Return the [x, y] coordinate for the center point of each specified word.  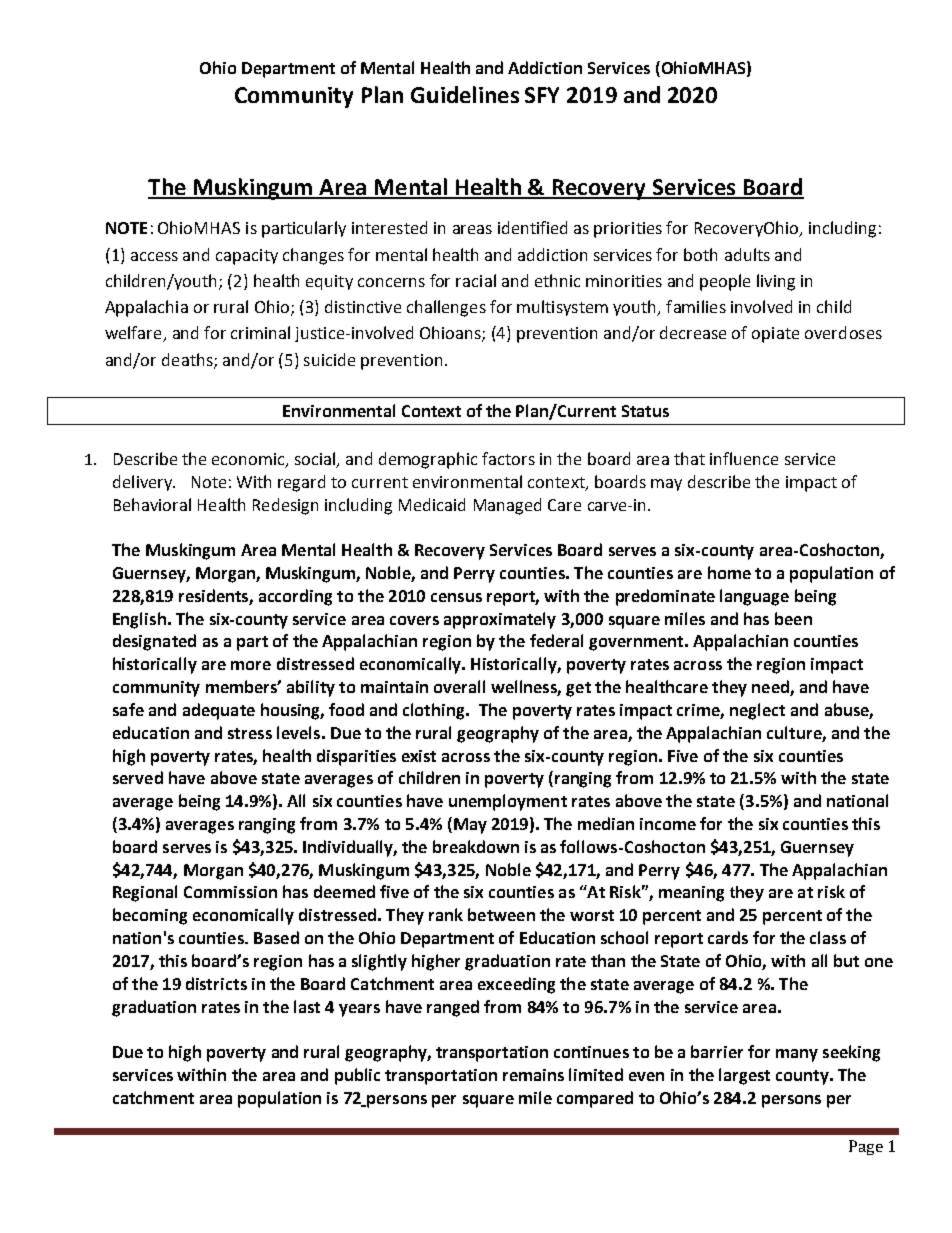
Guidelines [465, 94]
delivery [144, 483]
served [138, 777]
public [357, 1076]
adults [747, 254]
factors [508, 458]
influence [744, 458]
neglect [757, 711]
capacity [247, 257]
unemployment [508, 802]
